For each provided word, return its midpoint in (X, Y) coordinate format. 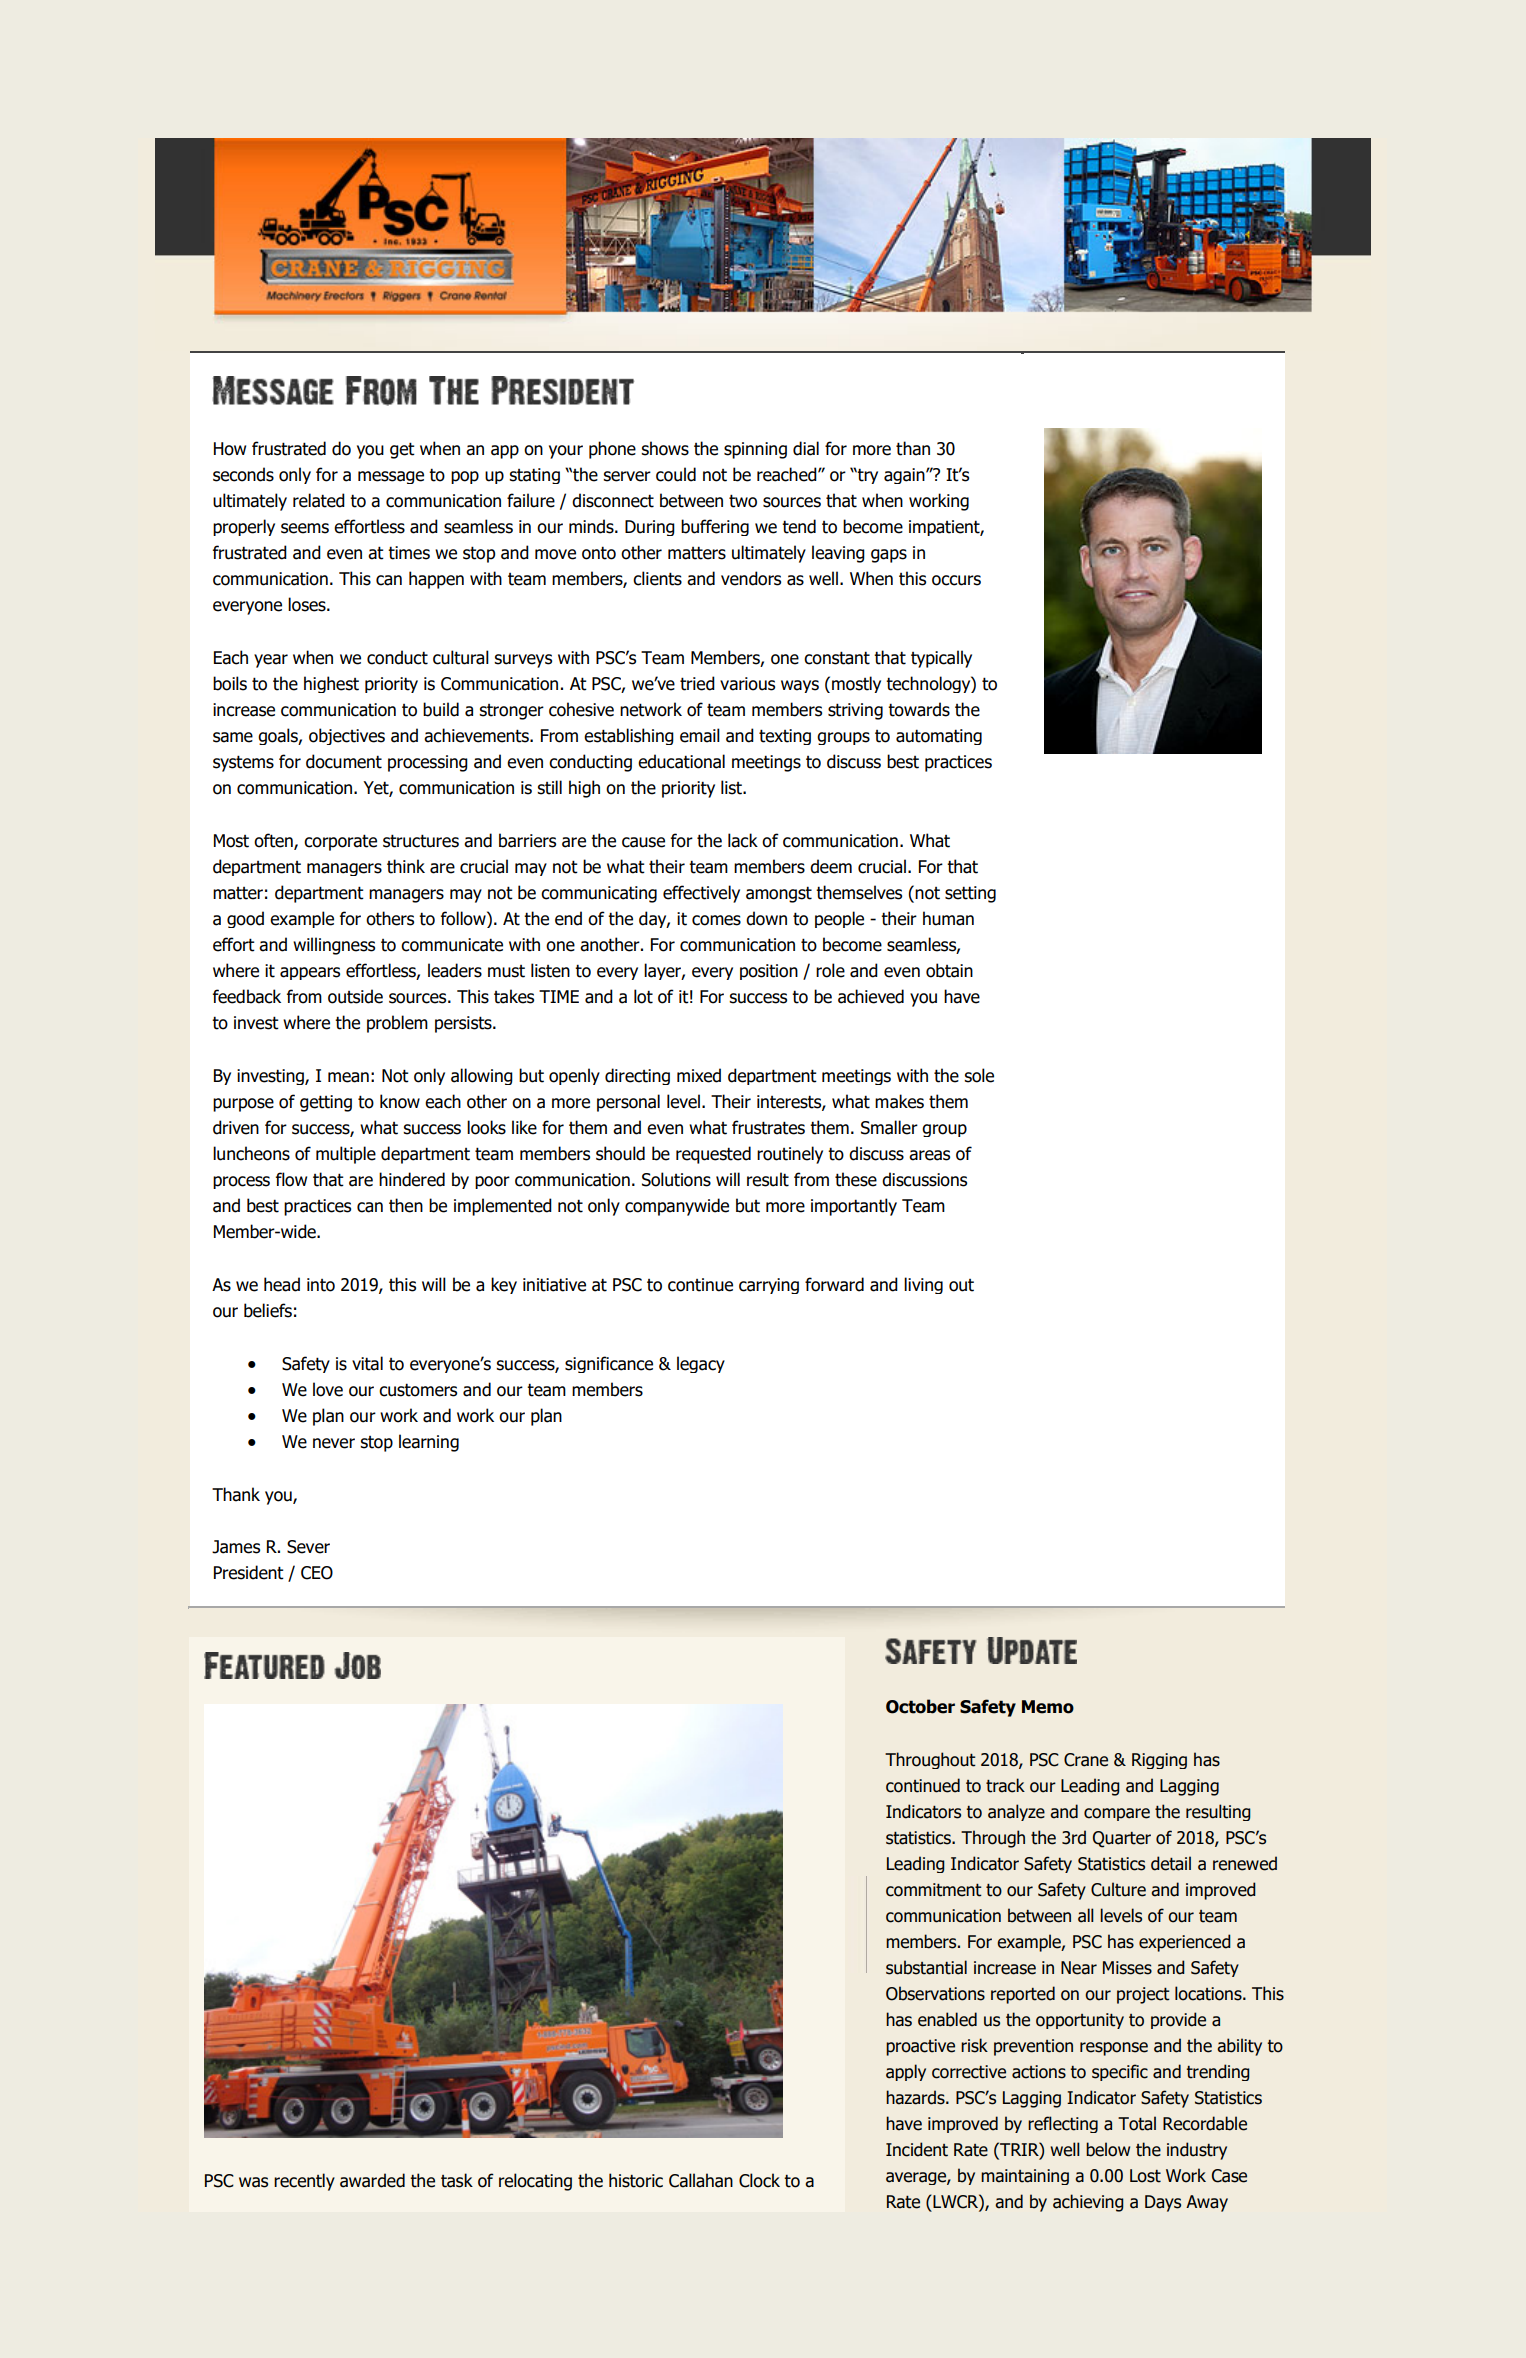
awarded (372, 2180)
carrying (769, 1286)
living (923, 1285)
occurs (956, 580)
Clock (759, 2180)
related (319, 500)
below (1108, 2149)
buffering (715, 527)
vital (367, 1363)
